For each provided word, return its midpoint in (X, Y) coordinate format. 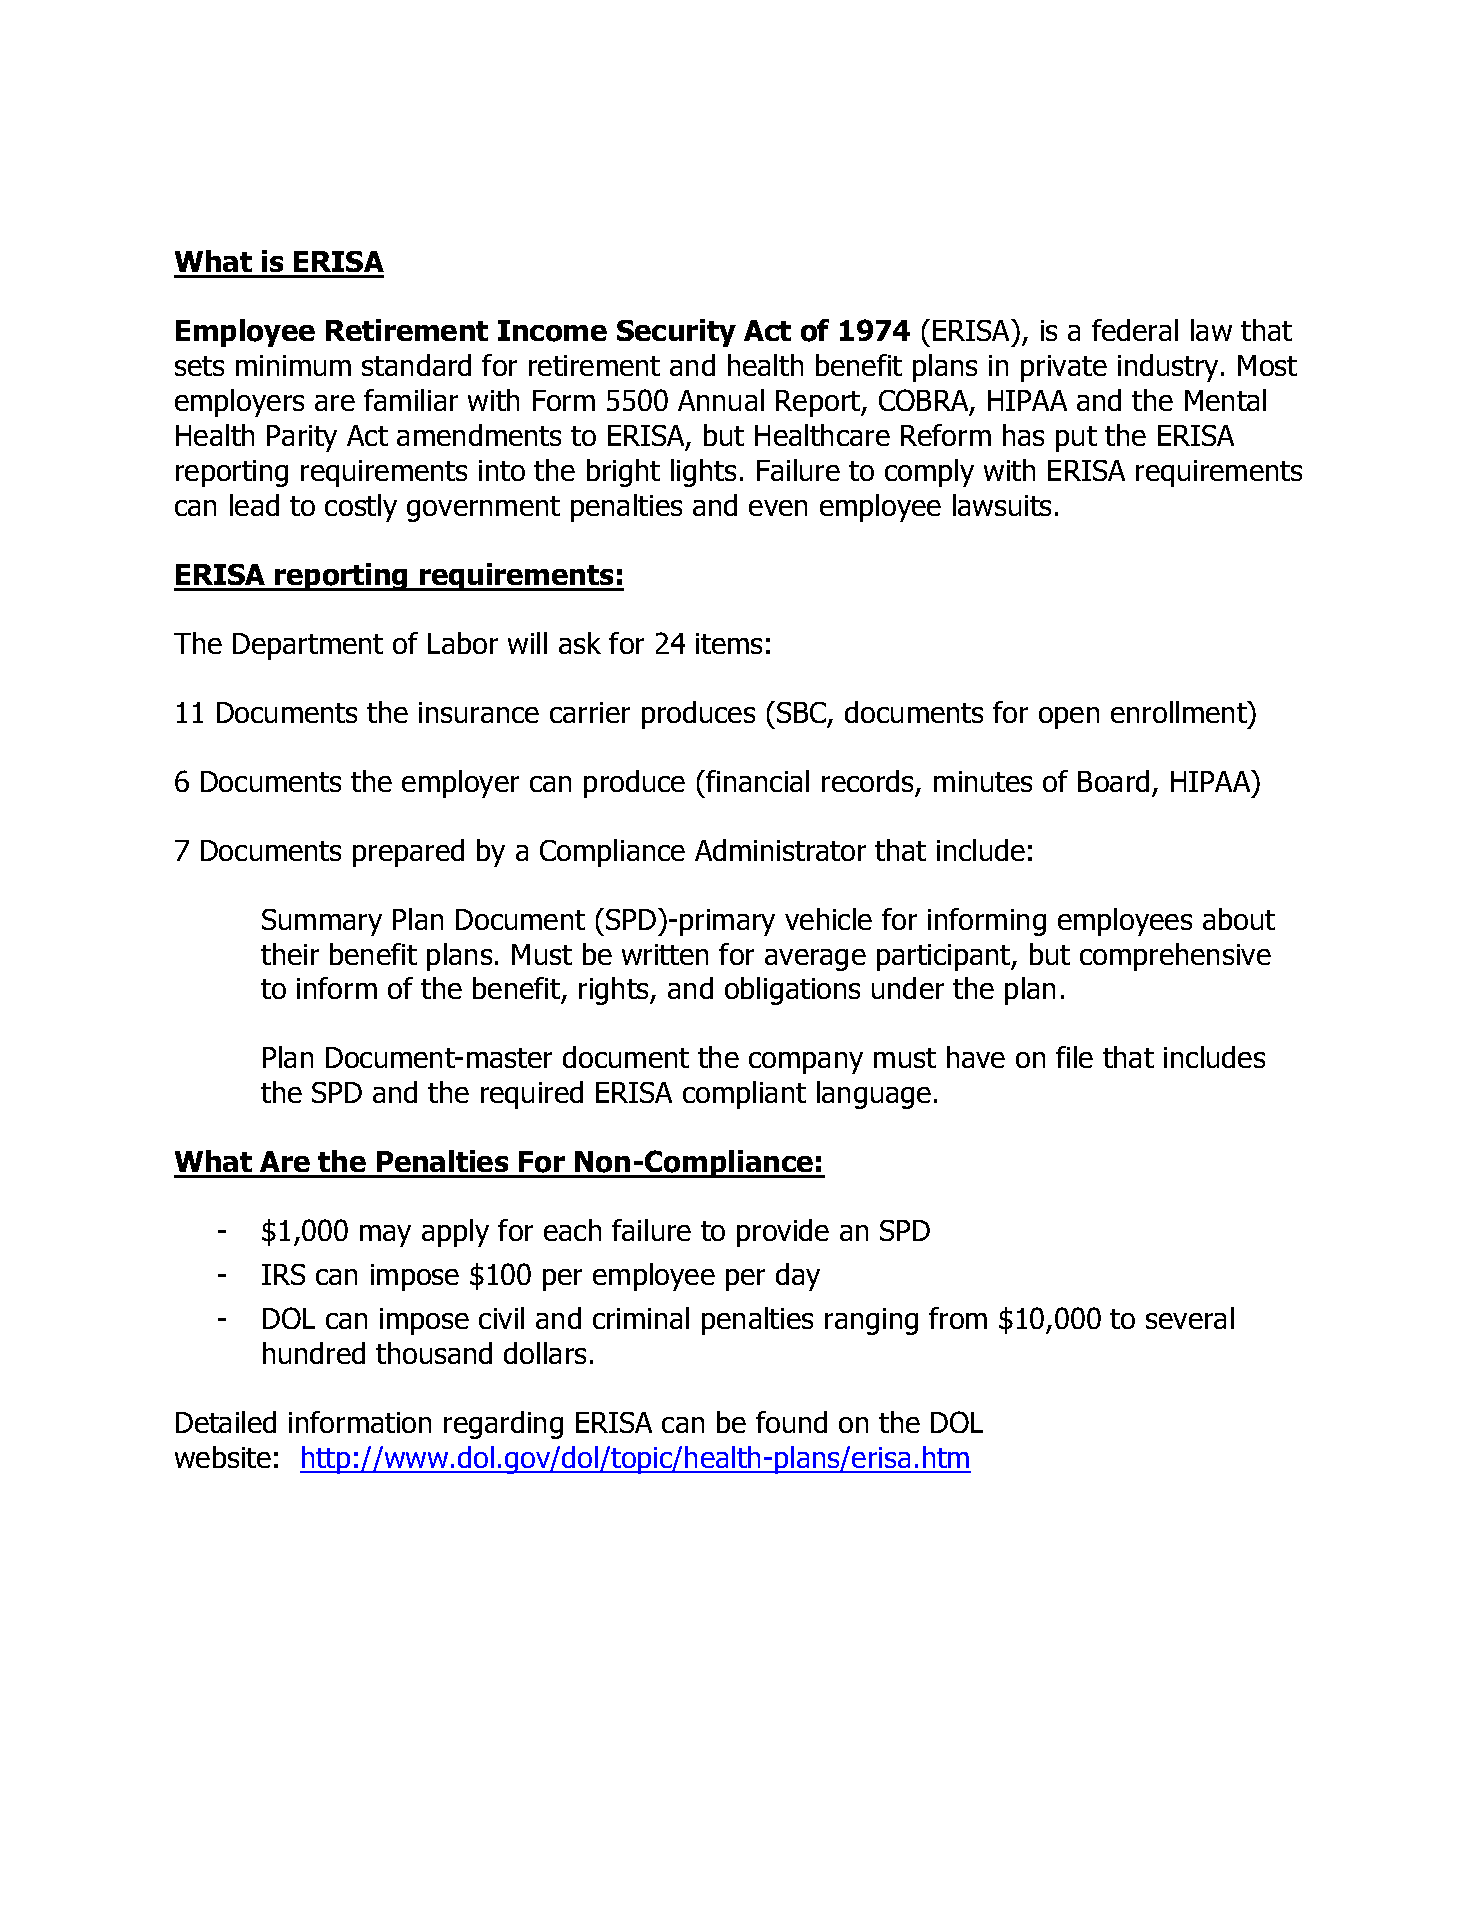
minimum (293, 365)
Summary (322, 922)
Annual (721, 400)
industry (1168, 368)
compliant (744, 1095)
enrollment (1180, 712)
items (729, 643)
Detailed (226, 1422)
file (1074, 1057)
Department (308, 646)
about (1239, 919)
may (385, 1236)
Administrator (780, 850)
